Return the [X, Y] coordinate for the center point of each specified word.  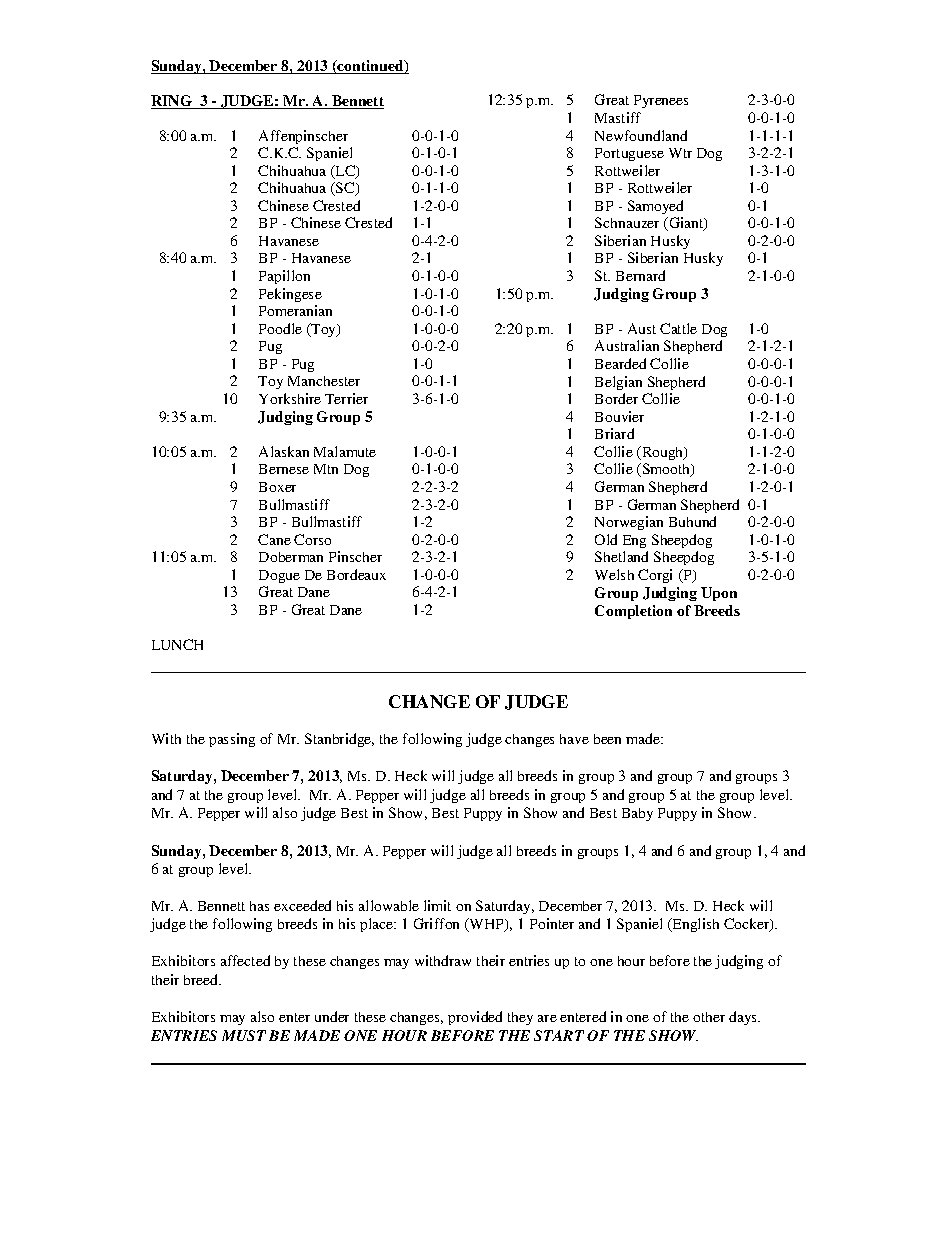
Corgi [655, 576]
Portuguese [629, 154]
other [709, 1017]
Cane [274, 539]
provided [475, 1018]
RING [172, 102]
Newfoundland [641, 135]
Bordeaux [356, 574]
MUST [244, 1035]
